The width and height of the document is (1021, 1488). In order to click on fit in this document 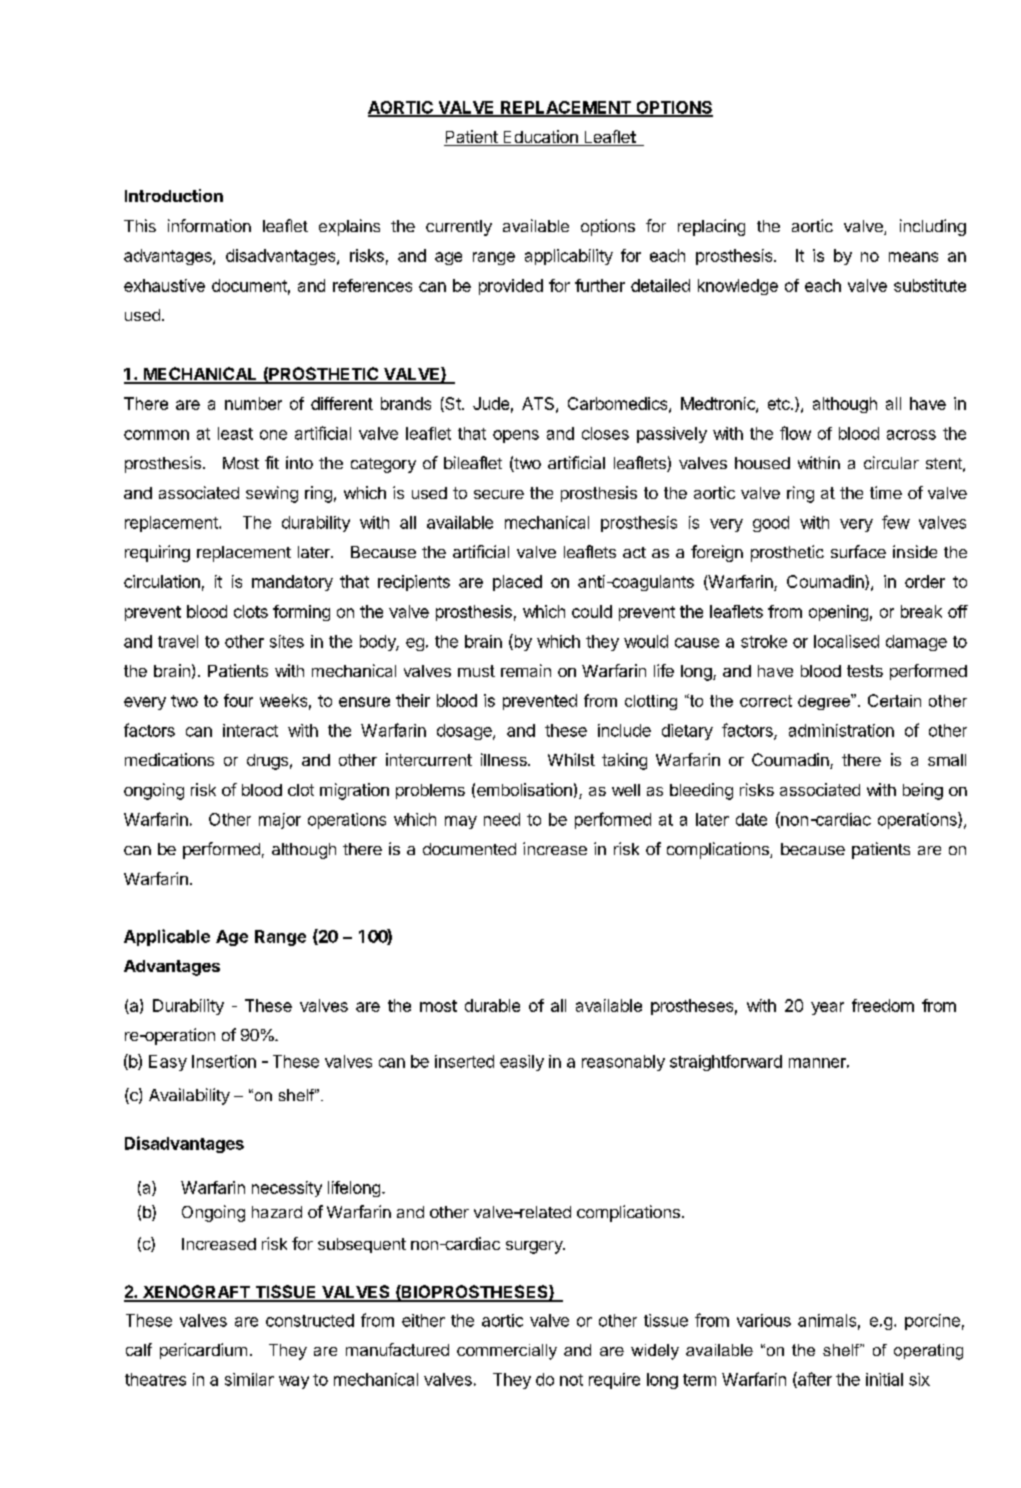, I will do `click(272, 462)`.
